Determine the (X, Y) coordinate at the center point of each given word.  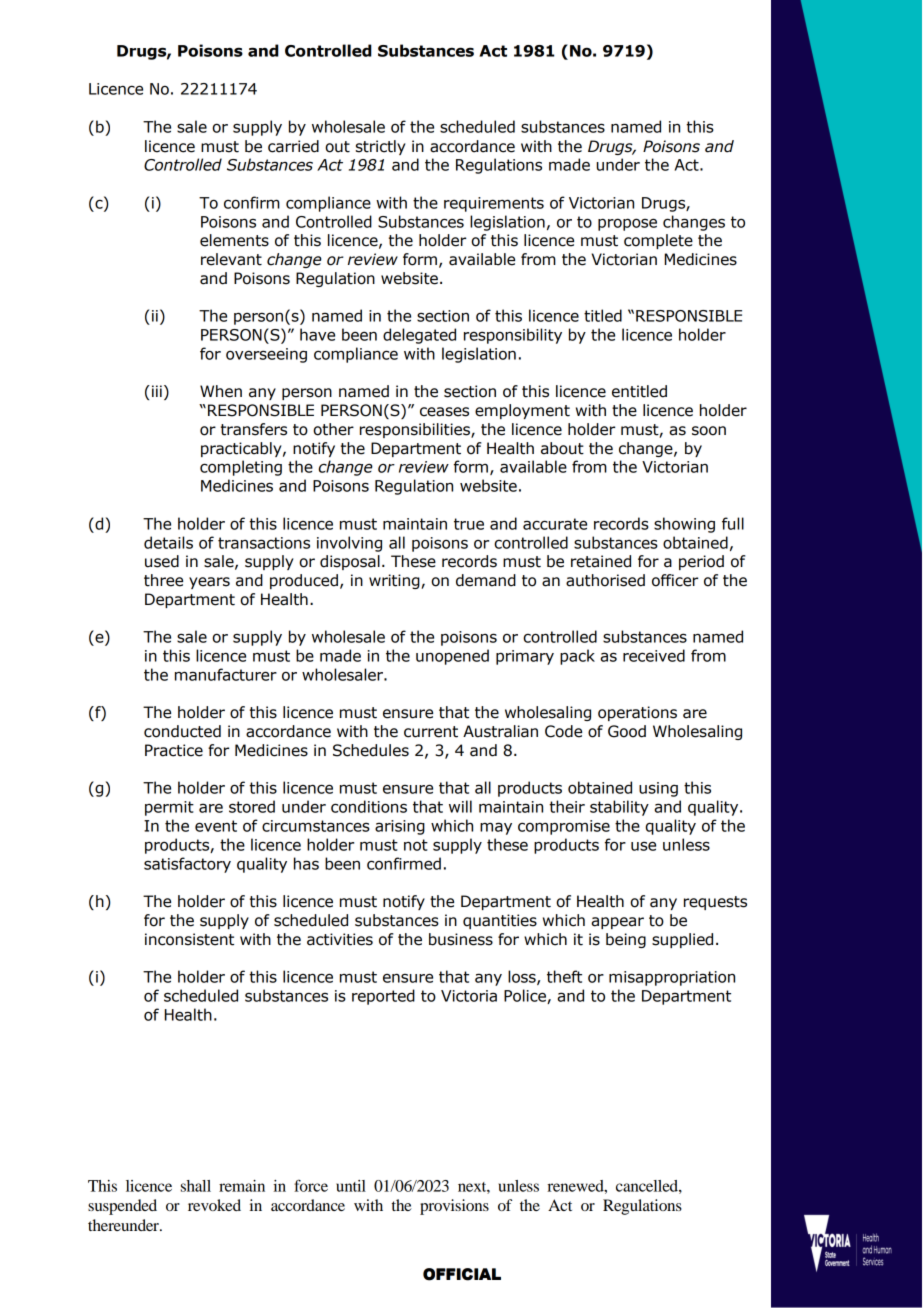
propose (627, 224)
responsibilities (416, 430)
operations (637, 713)
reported (383, 997)
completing (241, 468)
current (431, 732)
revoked (214, 1205)
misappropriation (672, 978)
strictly (381, 147)
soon (709, 431)
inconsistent (189, 939)
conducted (182, 731)
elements (234, 240)
